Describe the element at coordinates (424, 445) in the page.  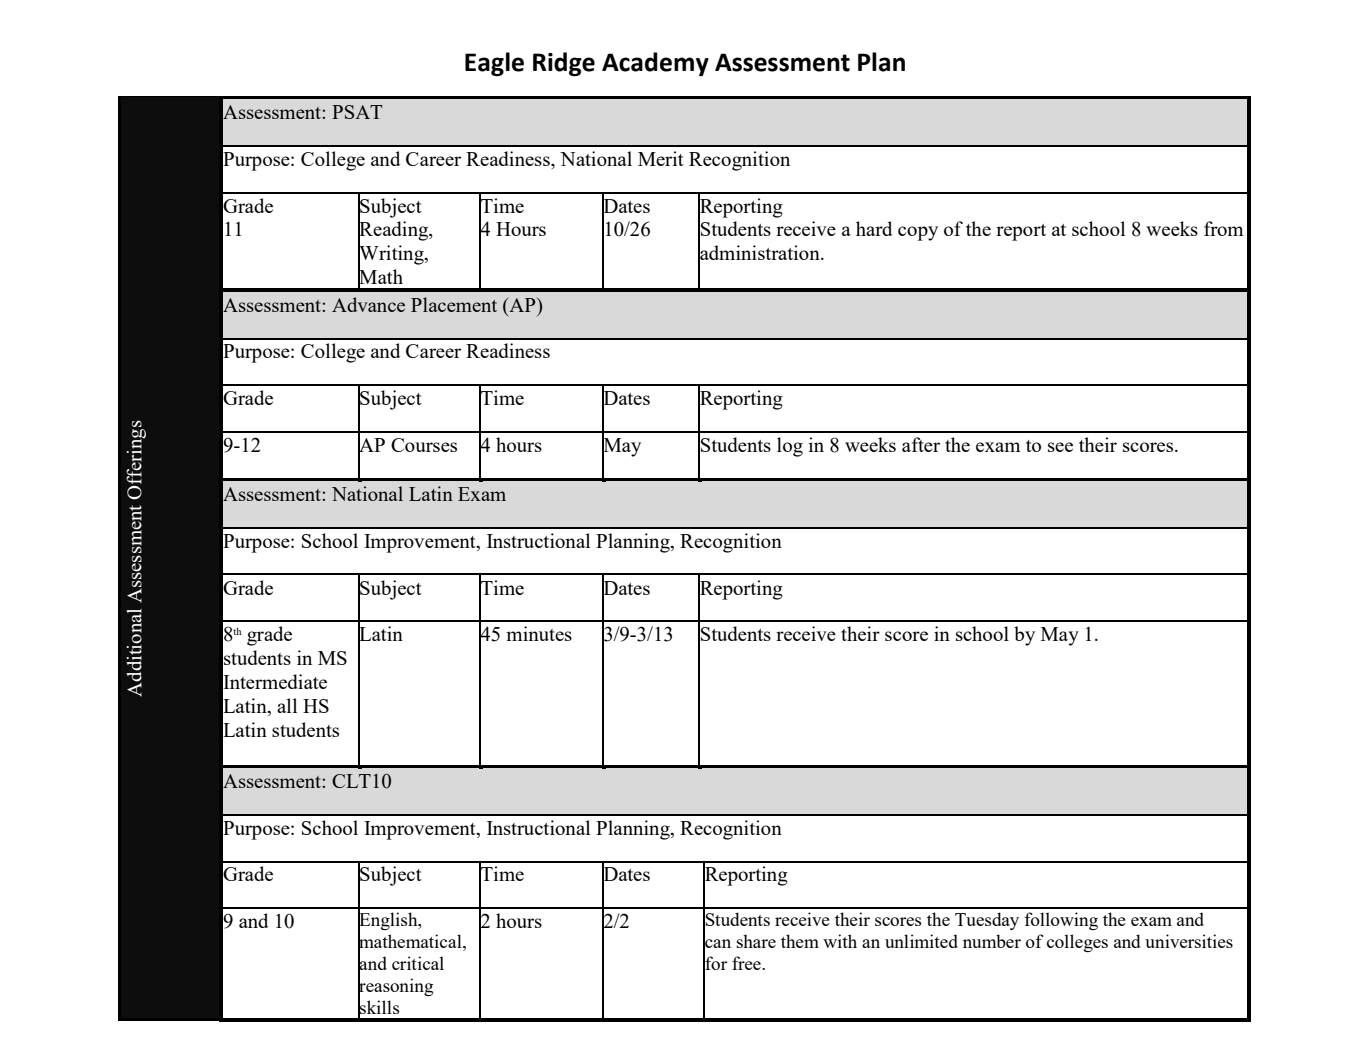
I see `Courses` at that location.
